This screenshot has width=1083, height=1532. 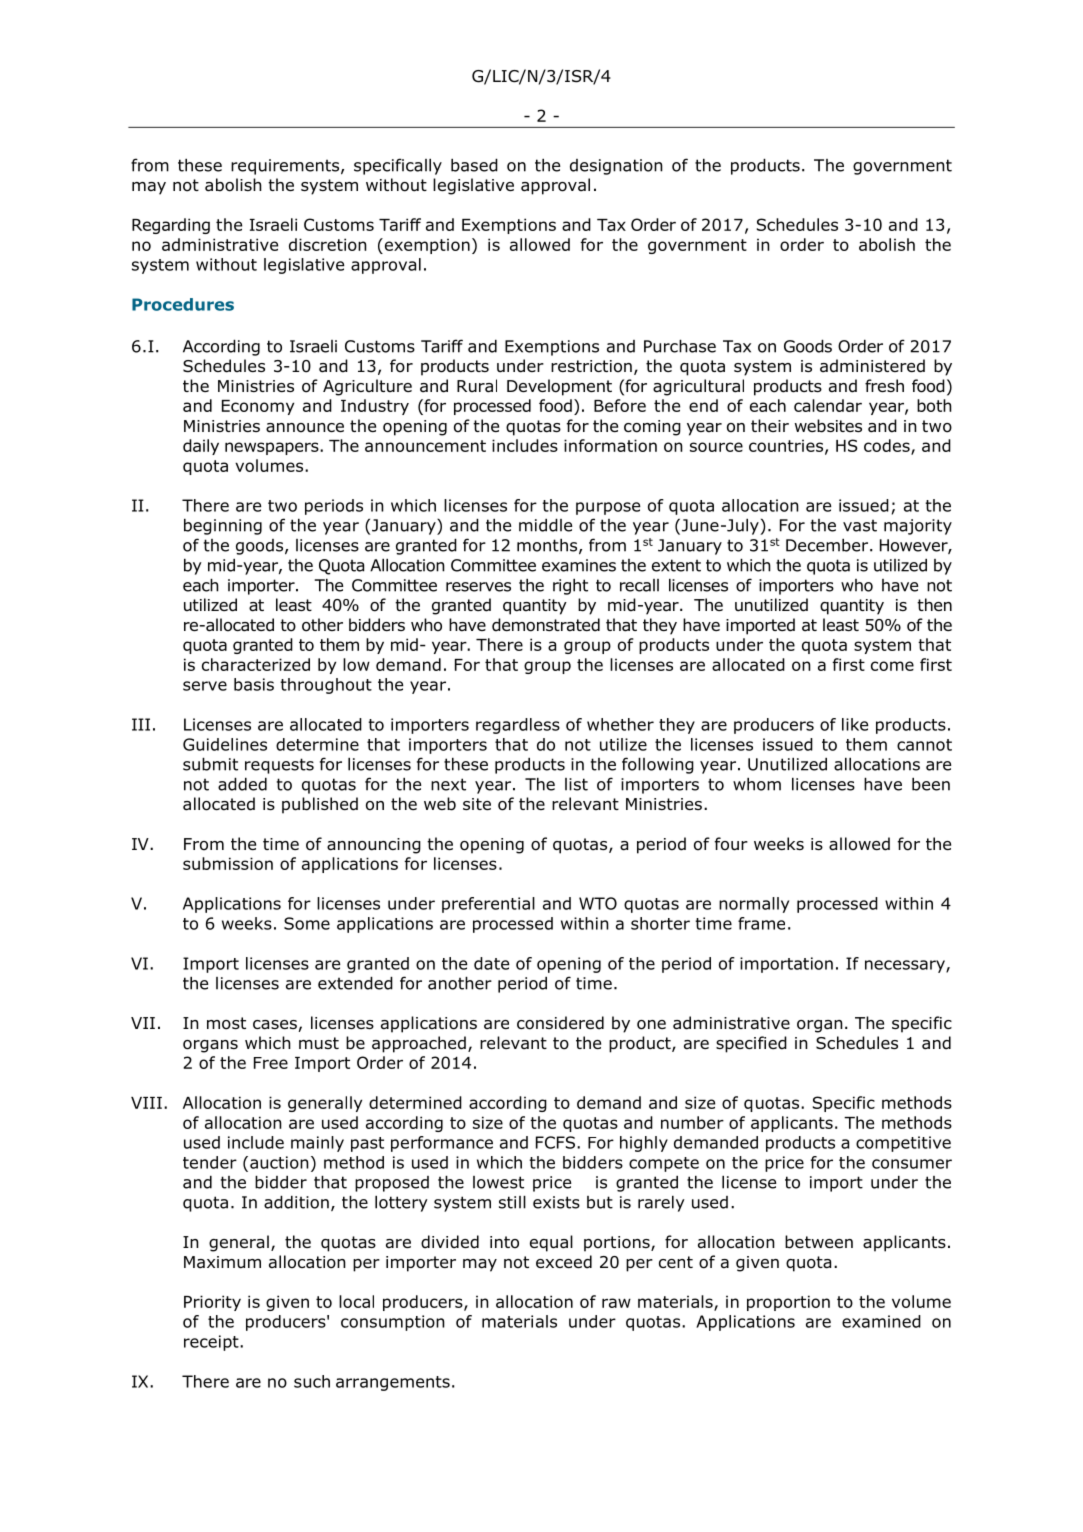 I want to click on like, so click(x=855, y=724).
